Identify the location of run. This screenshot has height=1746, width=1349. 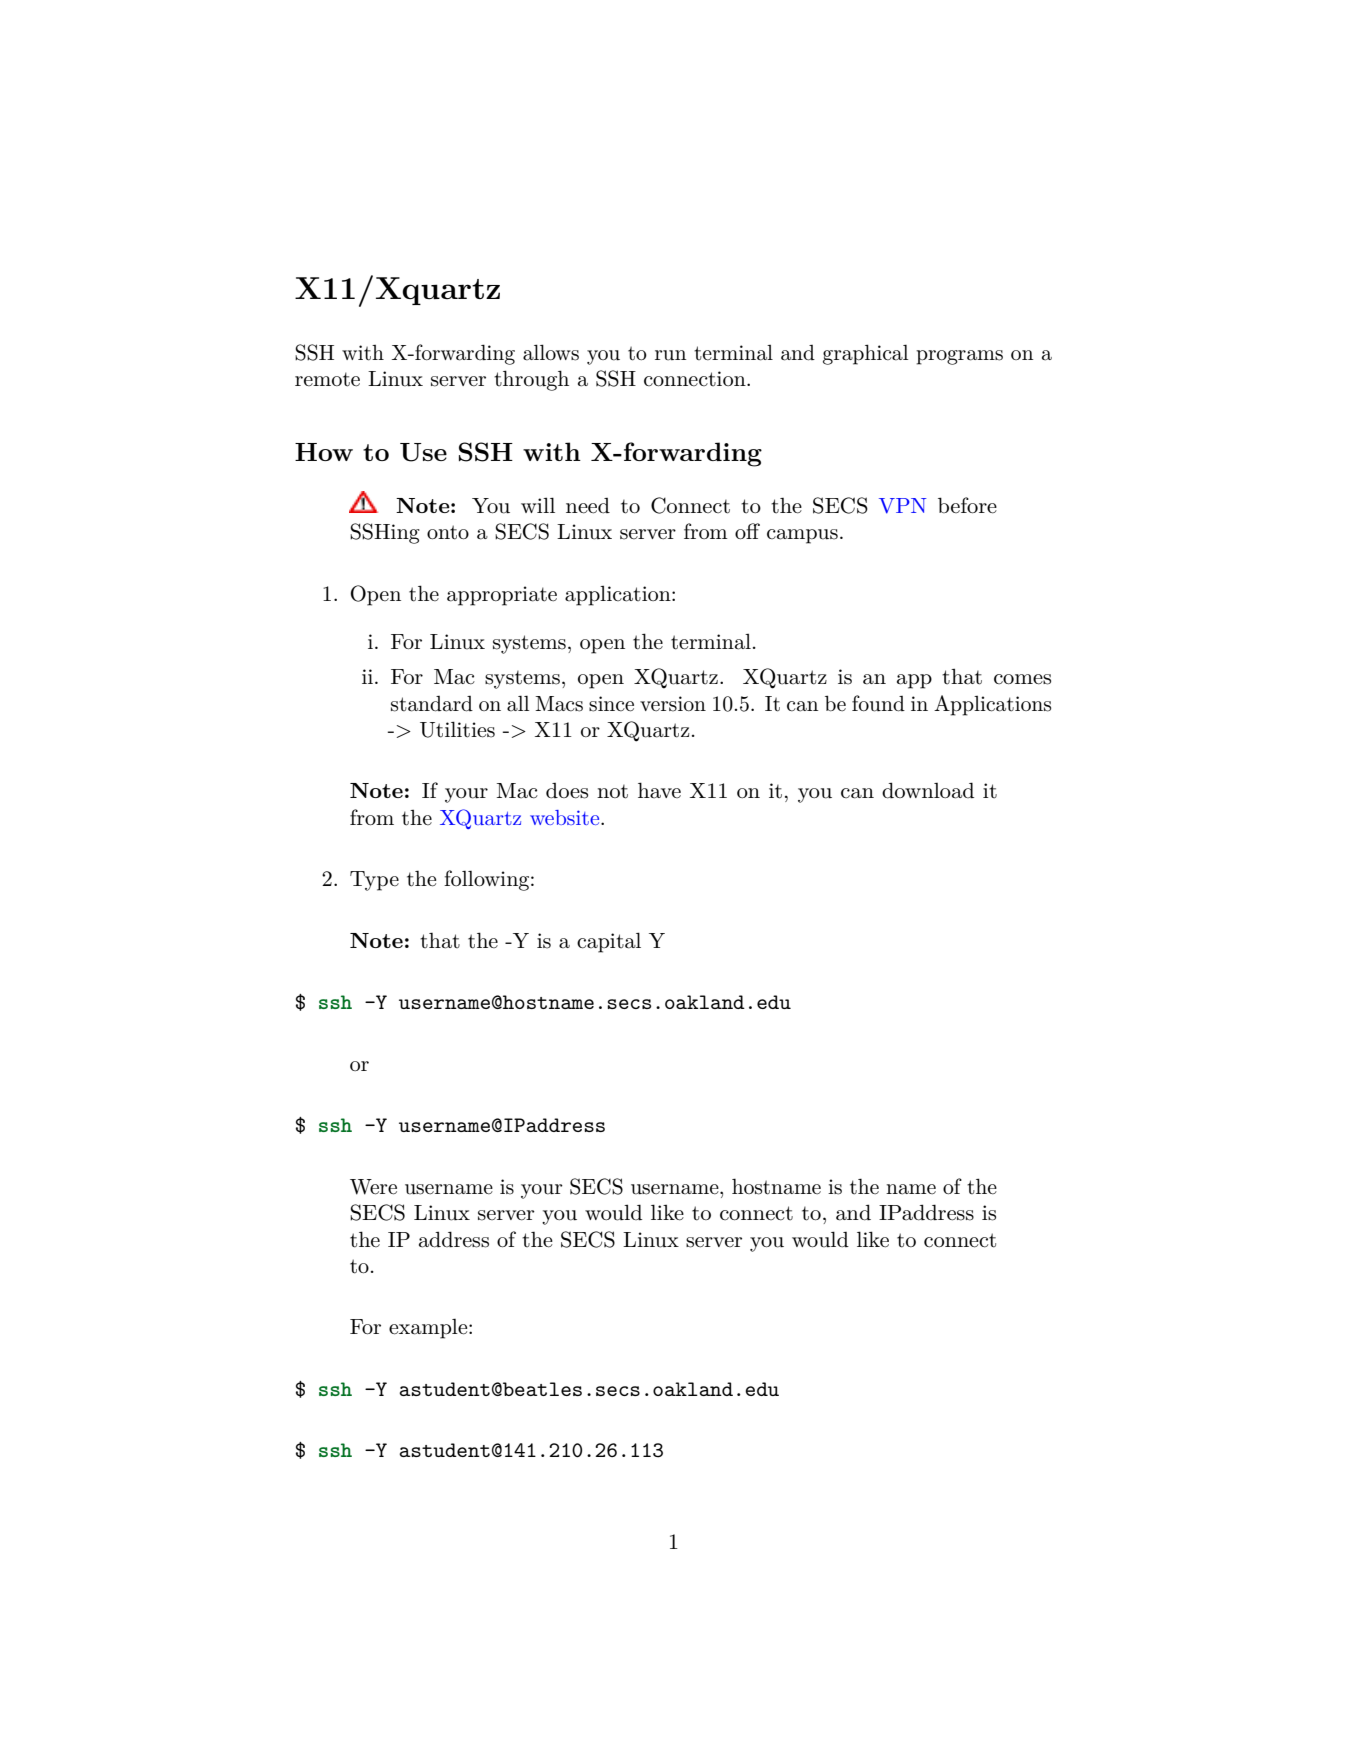
(670, 355).
